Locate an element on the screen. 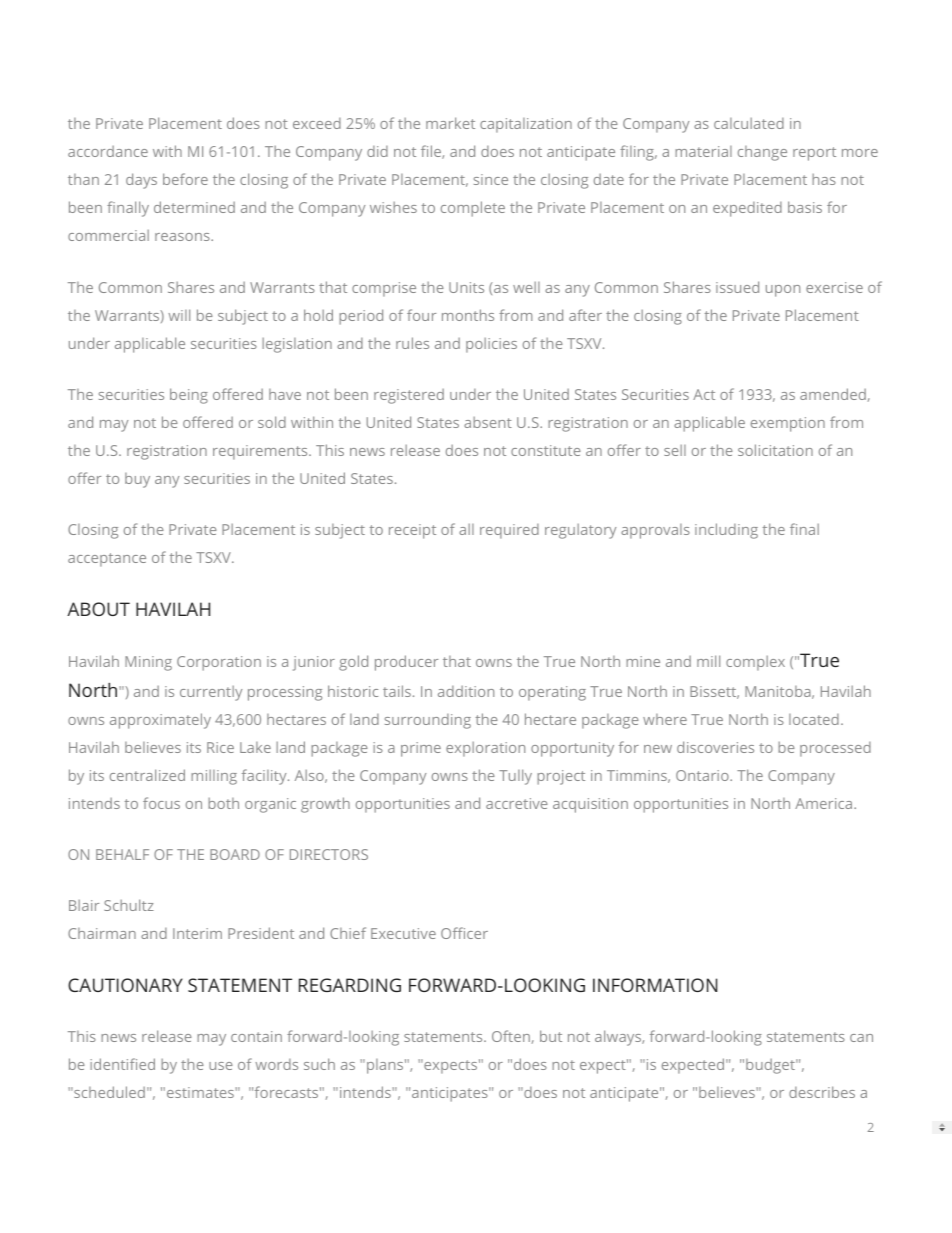 This screenshot has width=952, height=1233. since is located at coordinates (491, 179).
